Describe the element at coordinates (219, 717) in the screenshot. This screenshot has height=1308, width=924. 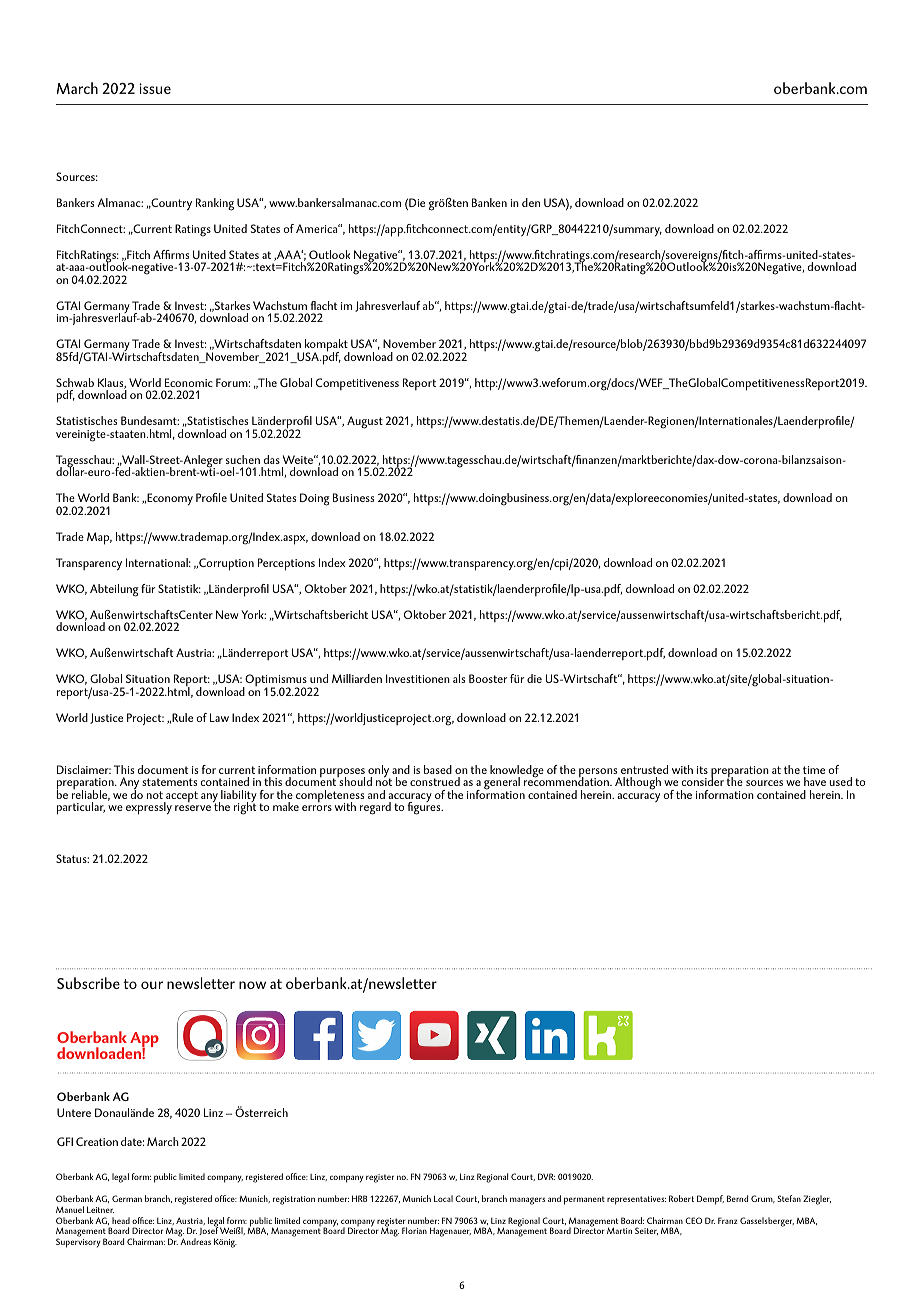
I see `Law` at that location.
